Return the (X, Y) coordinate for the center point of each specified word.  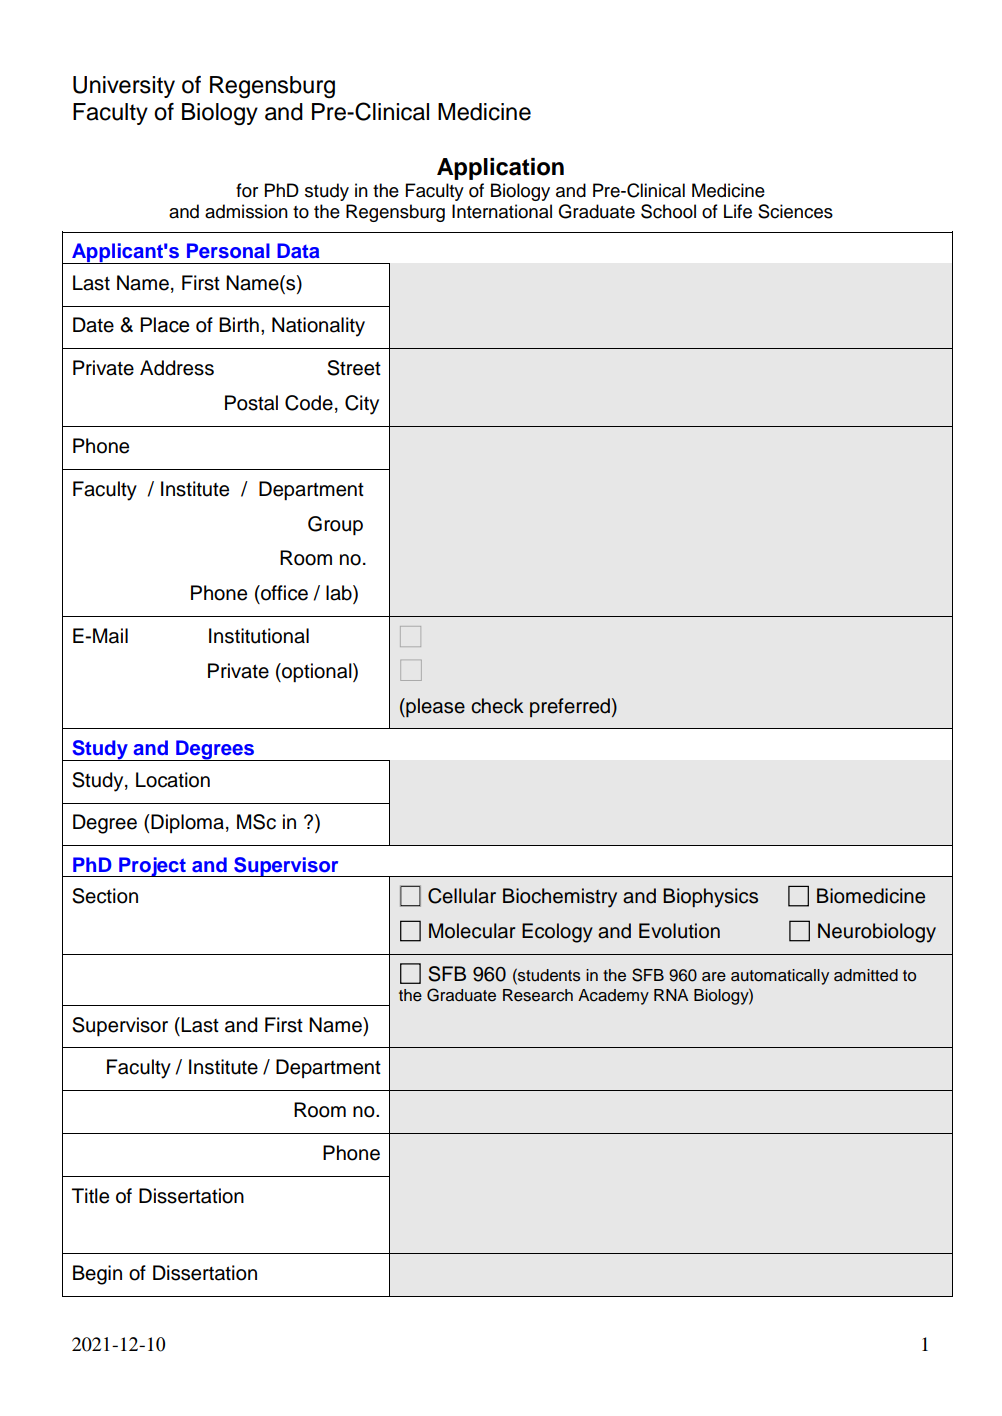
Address (177, 368)
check (497, 706)
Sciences (795, 211)
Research (538, 995)
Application (500, 169)
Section (105, 896)
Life (738, 211)
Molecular (472, 931)
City (362, 405)
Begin (97, 1275)
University (124, 87)
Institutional (259, 636)
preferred (570, 707)
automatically (780, 977)
